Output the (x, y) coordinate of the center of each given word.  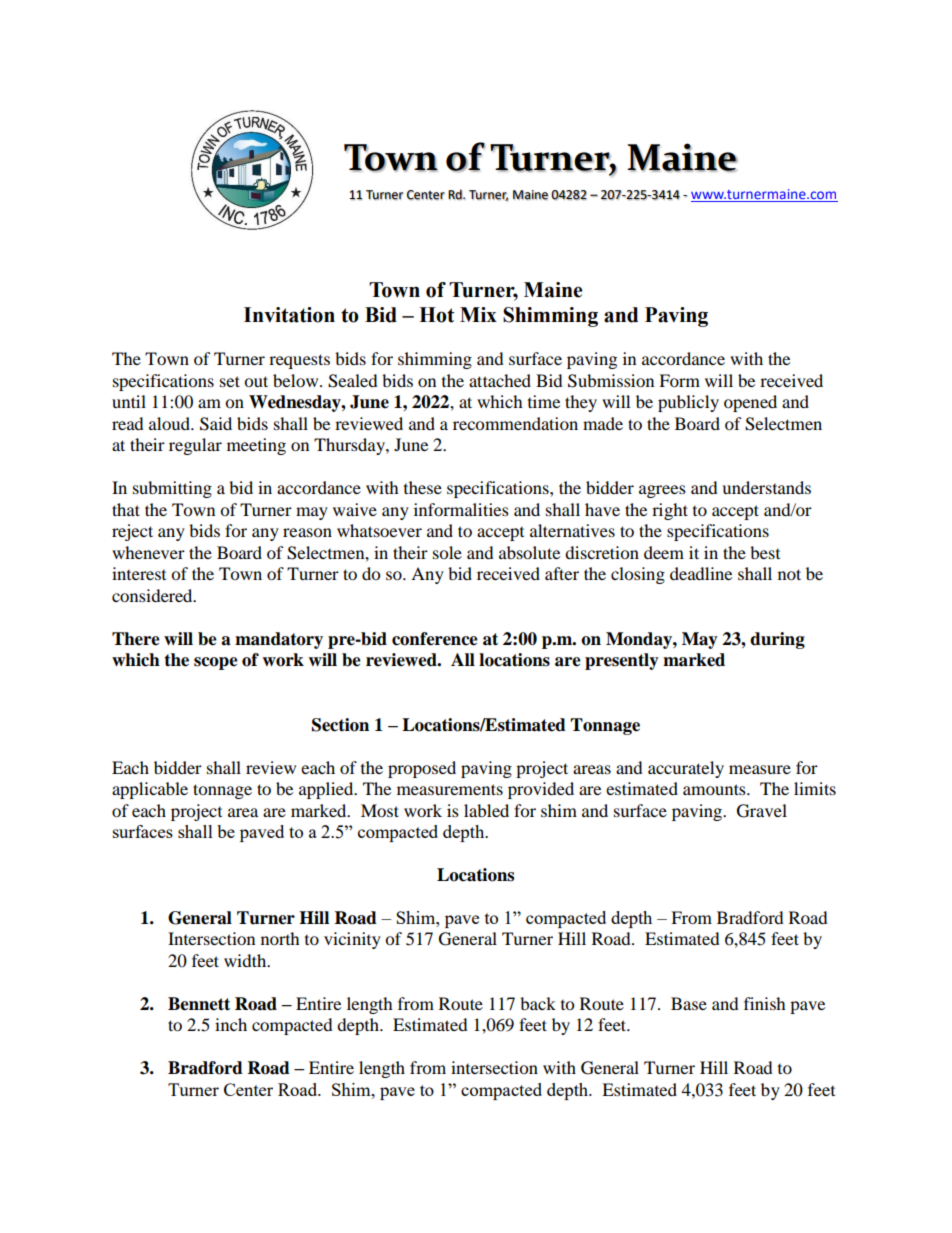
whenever (148, 552)
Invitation (289, 315)
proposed (422, 769)
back (538, 1003)
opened (750, 403)
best (765, 552)
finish (765, 1003)
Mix (478, 314)
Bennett (199, 1004)
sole (447, 552)
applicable (150, 790)
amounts (715, 789)
